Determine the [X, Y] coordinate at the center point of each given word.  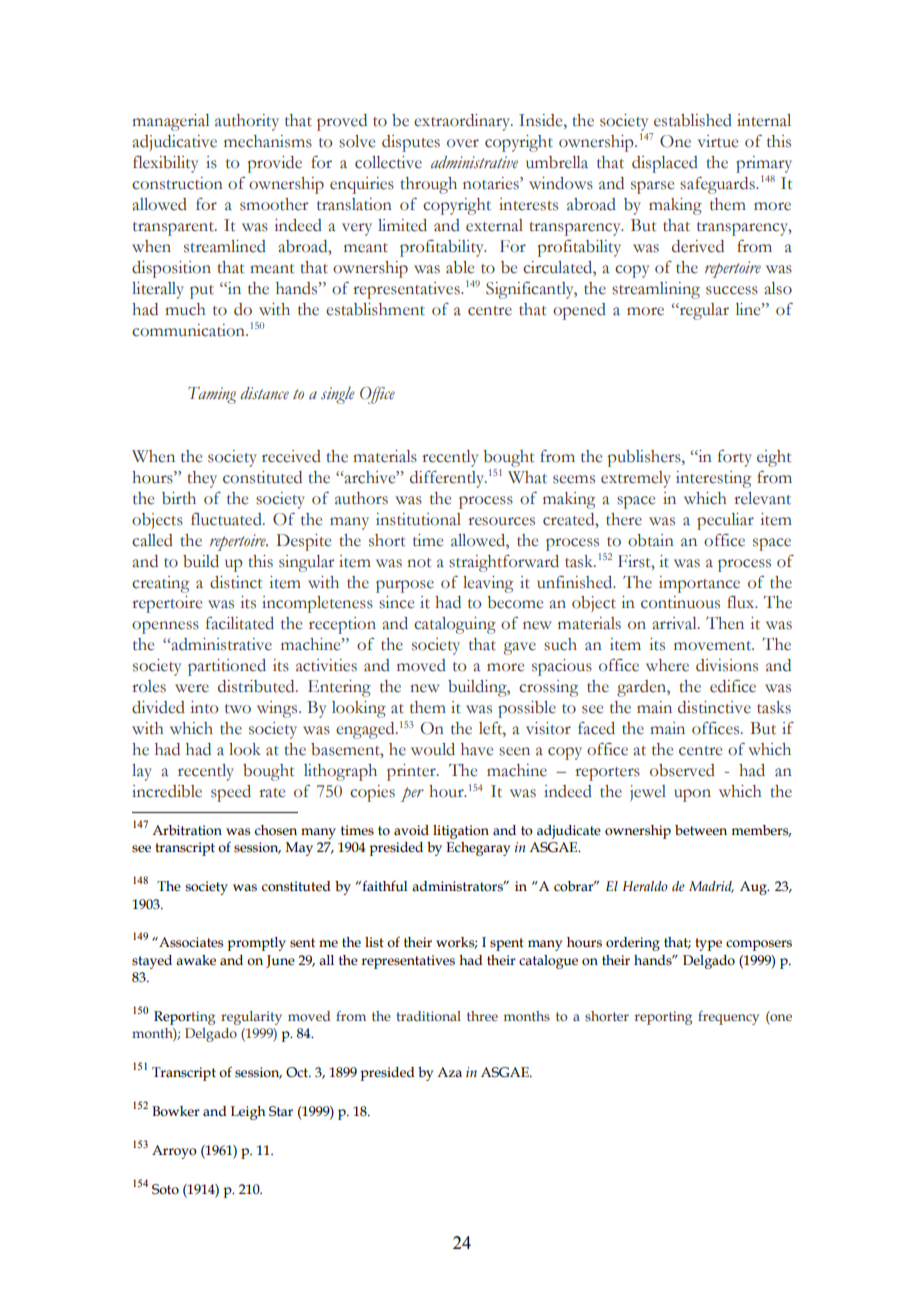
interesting [713, 479]
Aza [449, 1072]
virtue [718, 141]
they [202, 479]
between [701, 830]
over [463, 143]
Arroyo [174, 1152]
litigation [461, 832]
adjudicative [174, 143]
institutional [418, 519]
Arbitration [187, 830]
